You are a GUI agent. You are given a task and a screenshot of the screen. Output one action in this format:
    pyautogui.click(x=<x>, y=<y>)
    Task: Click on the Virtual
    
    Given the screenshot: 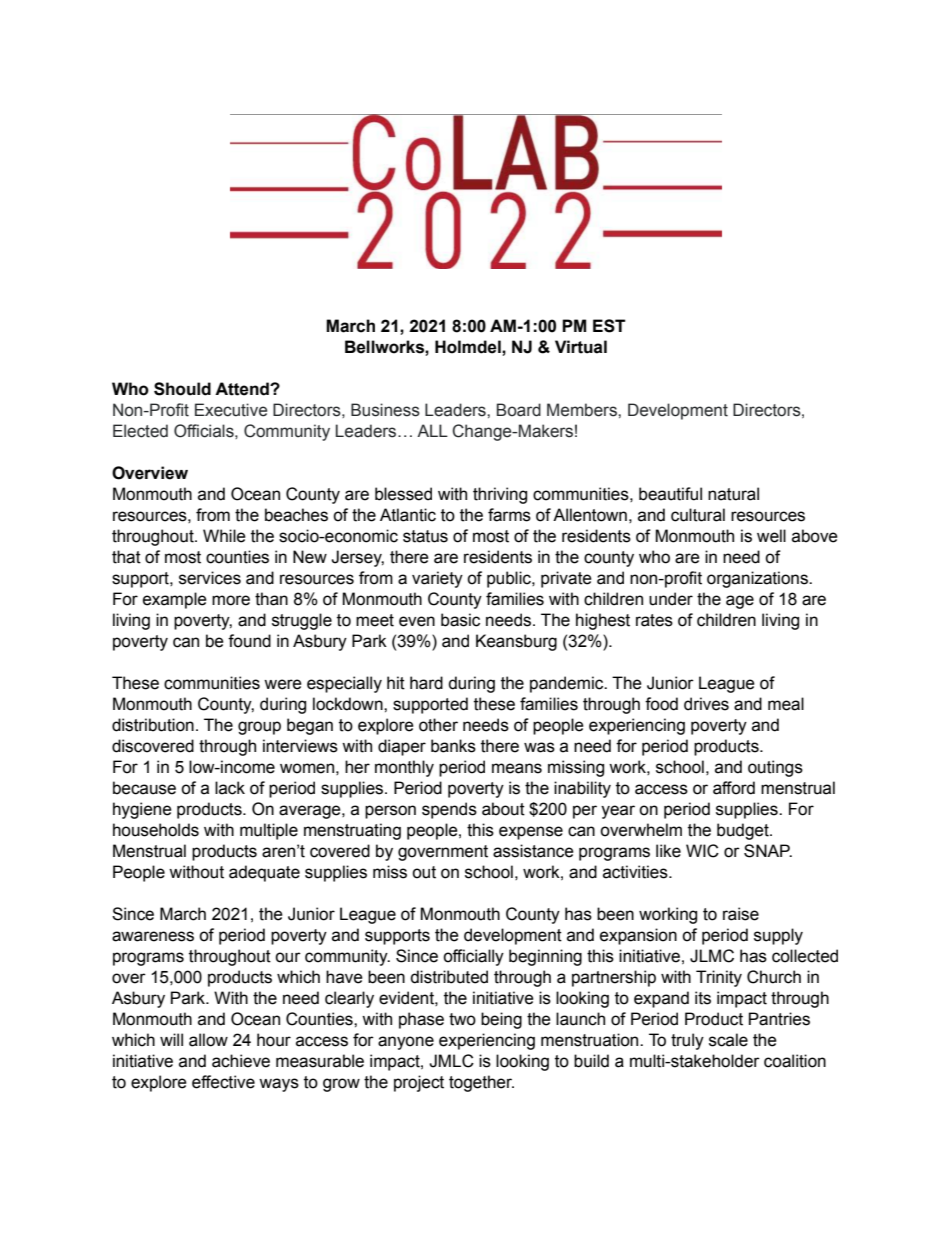 What is the action you would take?
    pyautogui.click(x=581, y=347)
